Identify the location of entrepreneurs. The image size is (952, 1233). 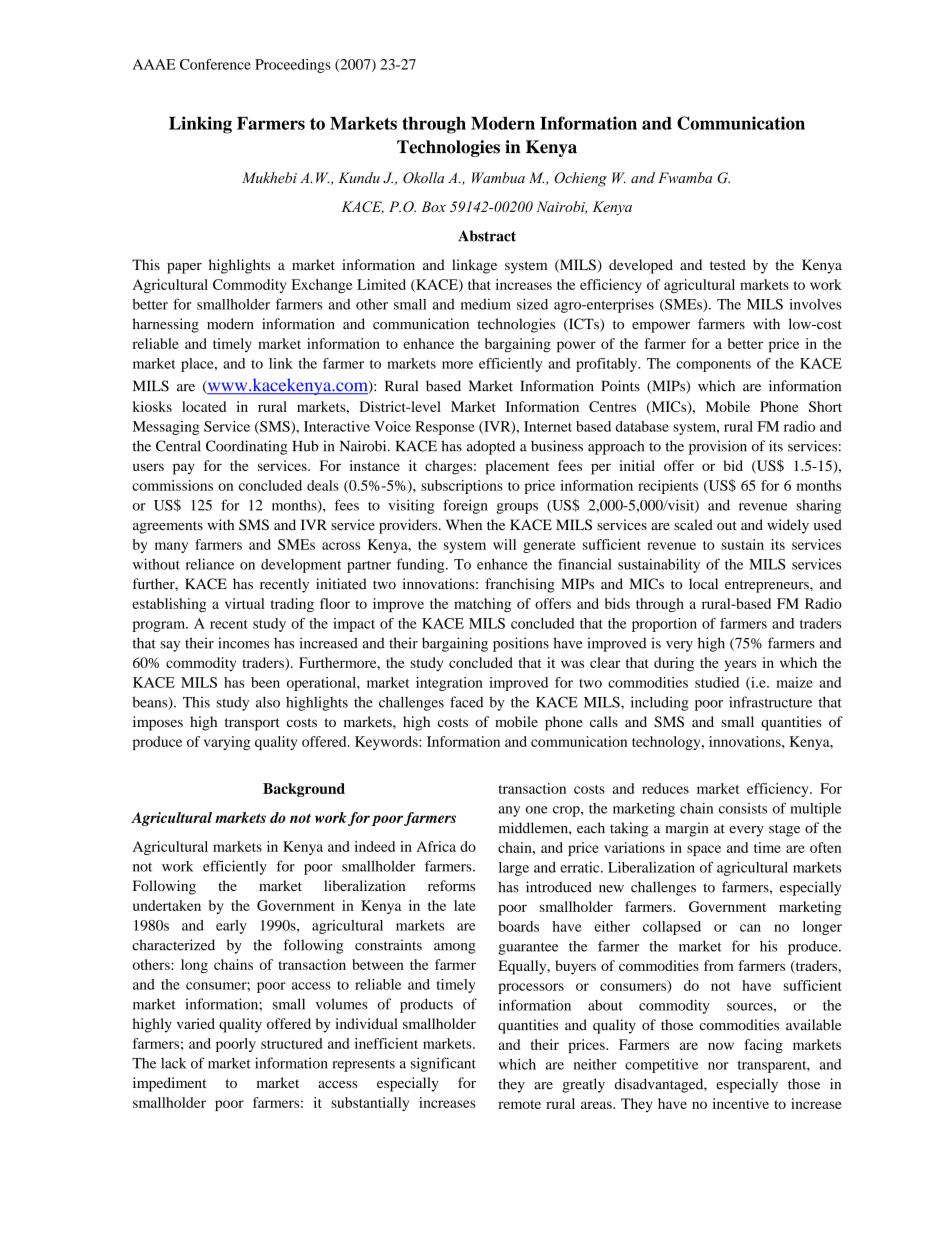
(768, 586).
